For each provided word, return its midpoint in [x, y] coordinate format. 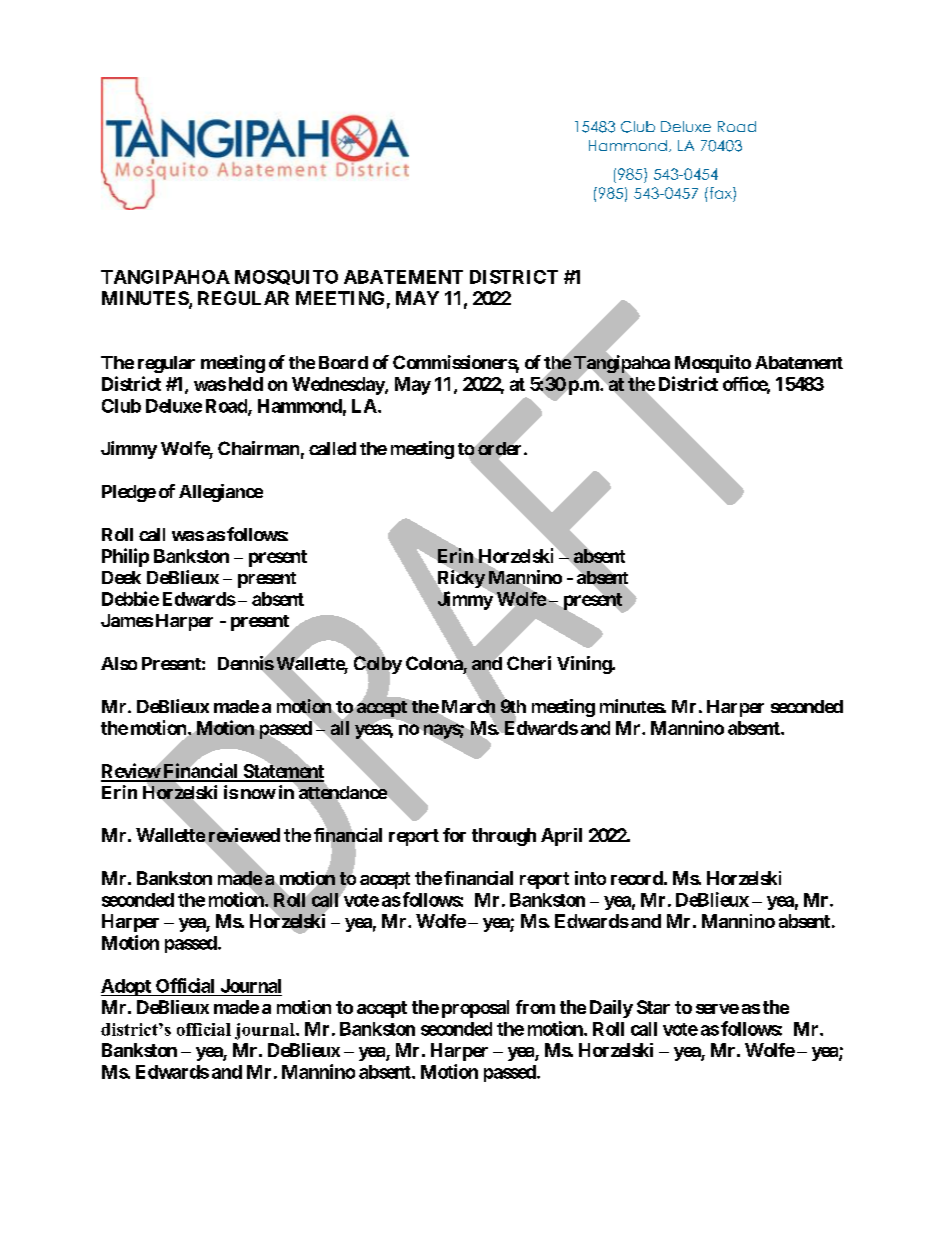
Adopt [127, 987]
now [258, 794]
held [246, 384]
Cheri [529, 663]
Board [343, 362]
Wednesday [339, 386]
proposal [475, 1009]
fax [720, 193]
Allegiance [221, 493]
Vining [585, 665]
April [561, 837]
